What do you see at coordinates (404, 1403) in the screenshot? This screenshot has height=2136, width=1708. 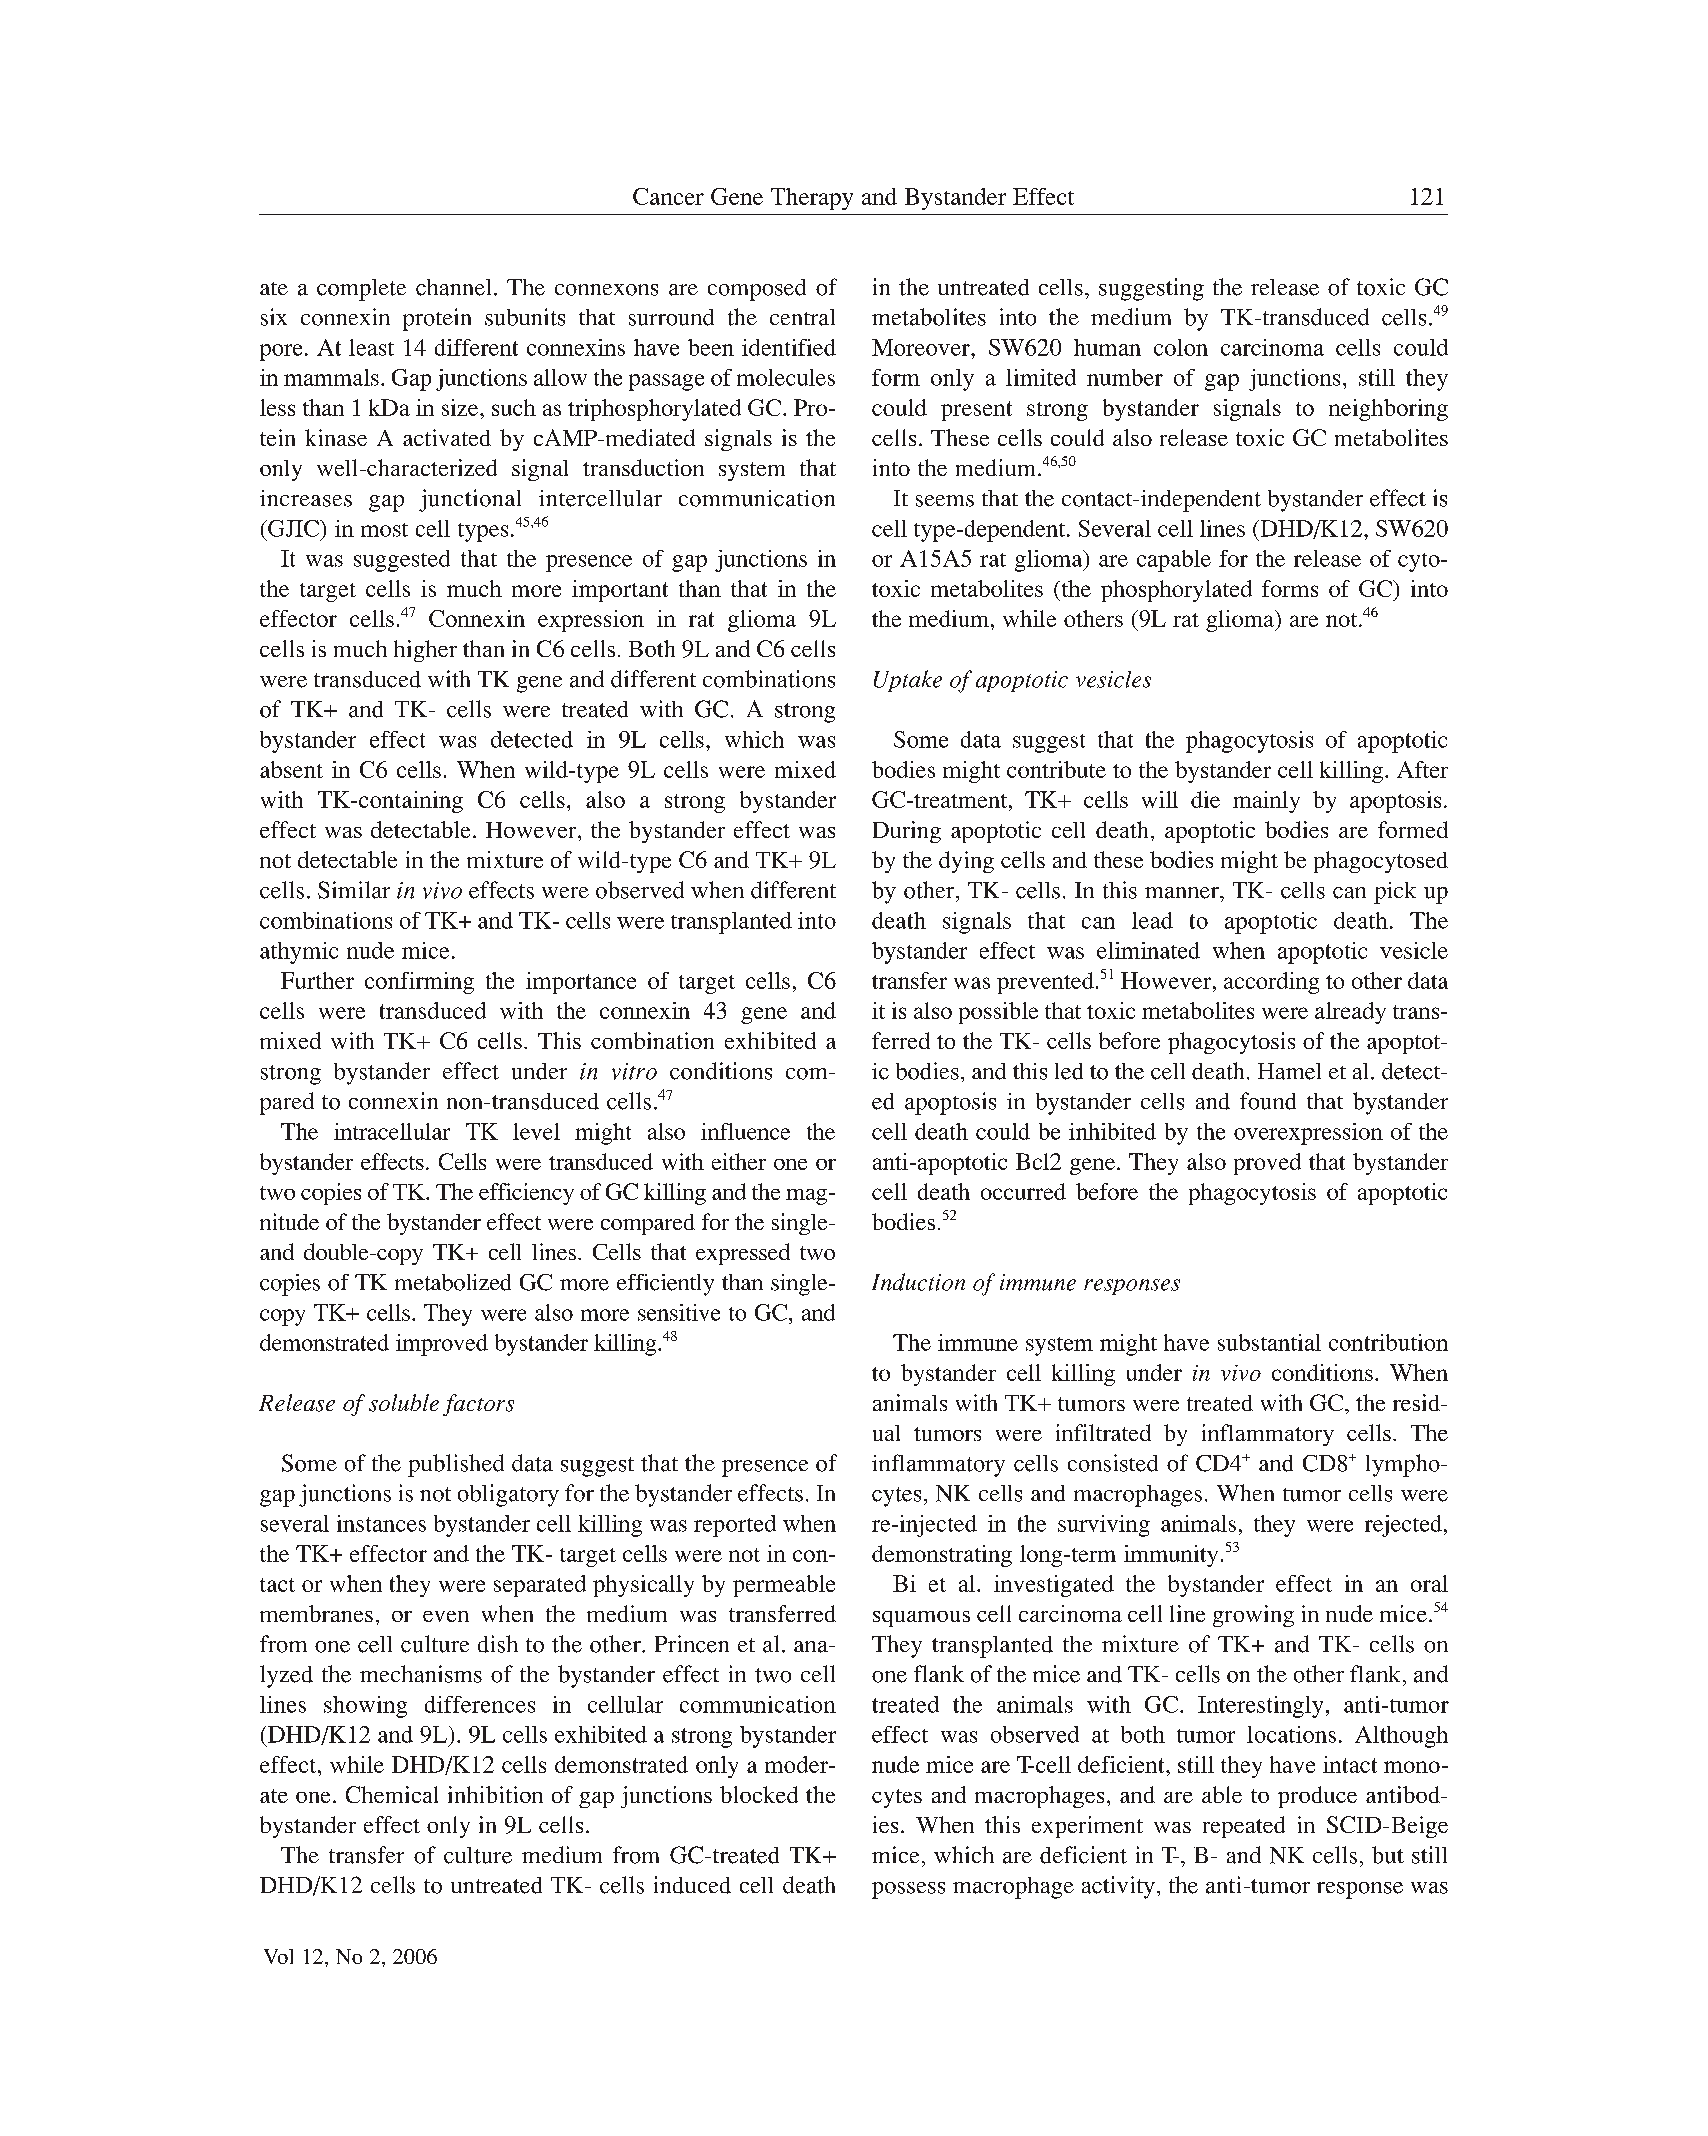 I see `soluble` at bounding box center [404, 1403].
